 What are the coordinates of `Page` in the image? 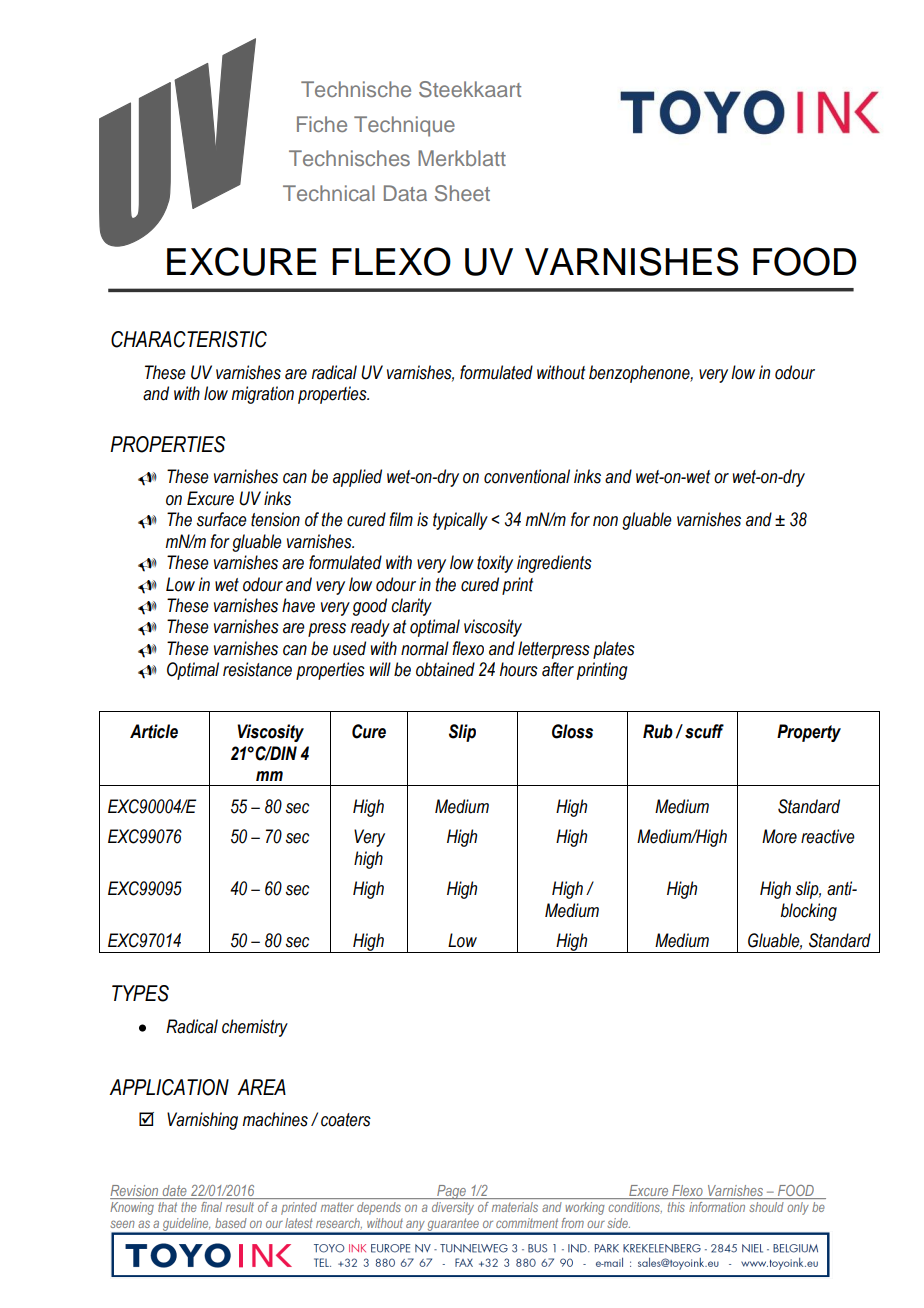 It's located at (451, 1192).
